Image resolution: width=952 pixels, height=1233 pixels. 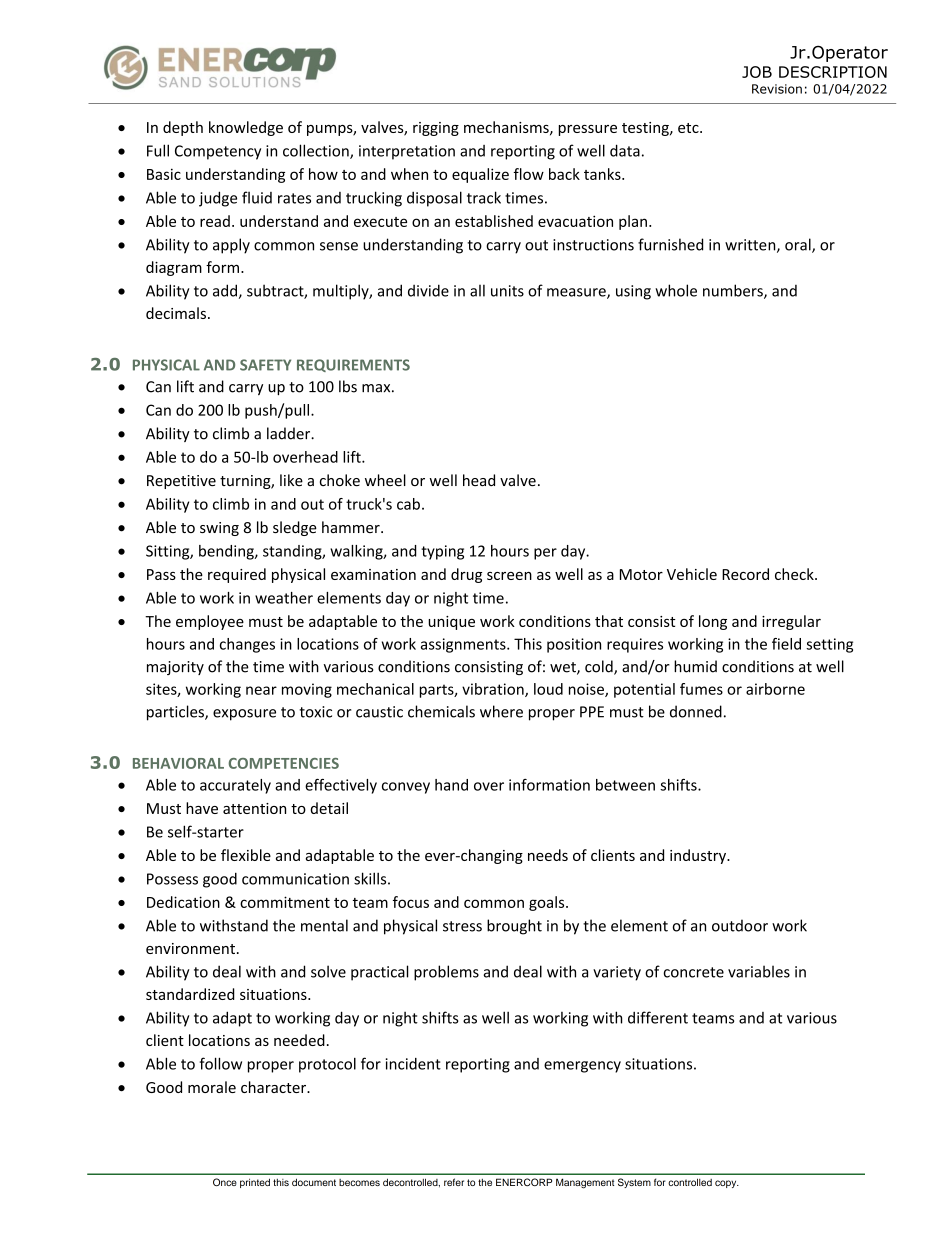 What do you see at coordinates (291, 480) in the screenshot?
I see `like` at bounding box center [291, 480].
